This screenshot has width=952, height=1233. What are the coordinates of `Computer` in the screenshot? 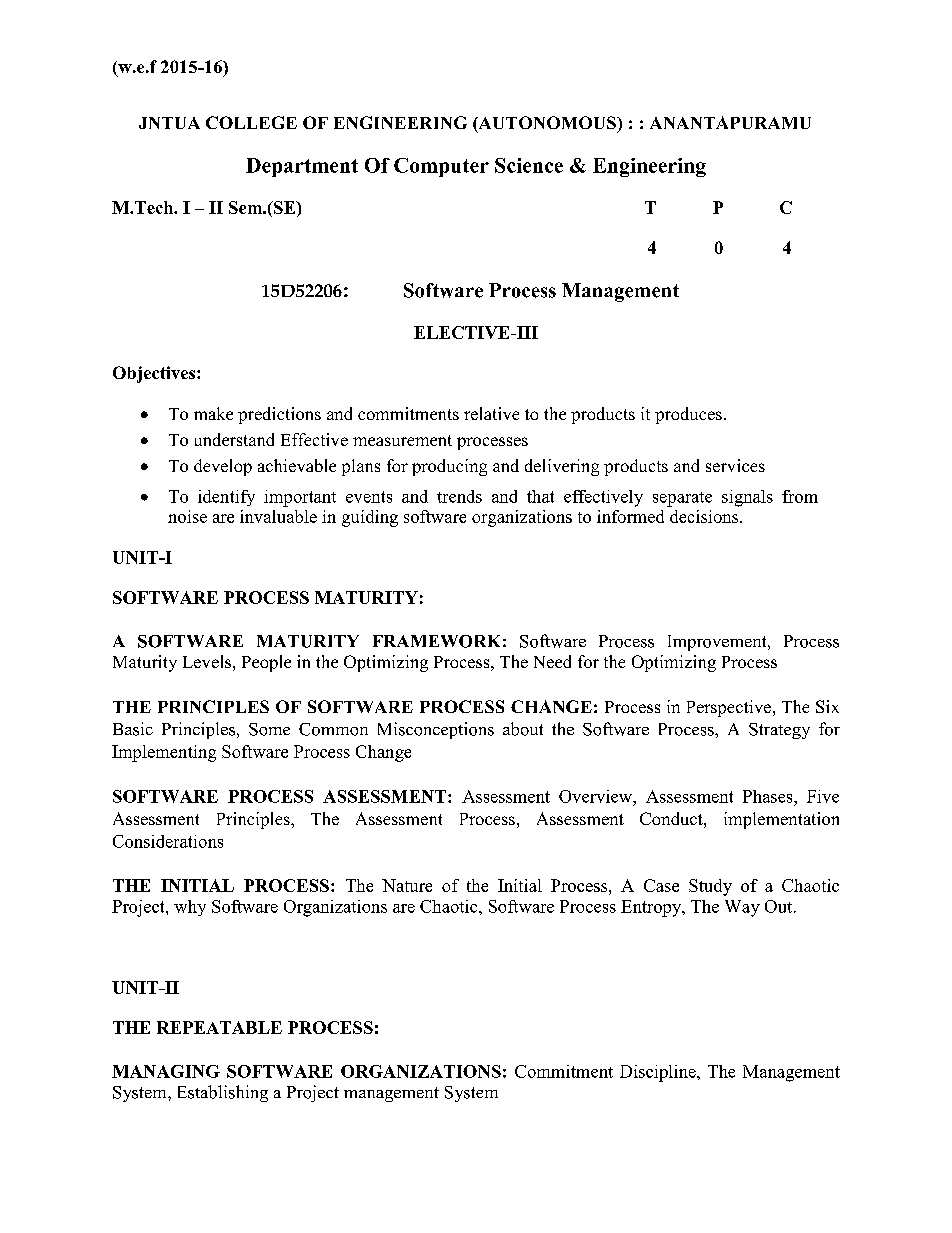 It's located at (441, 167).
